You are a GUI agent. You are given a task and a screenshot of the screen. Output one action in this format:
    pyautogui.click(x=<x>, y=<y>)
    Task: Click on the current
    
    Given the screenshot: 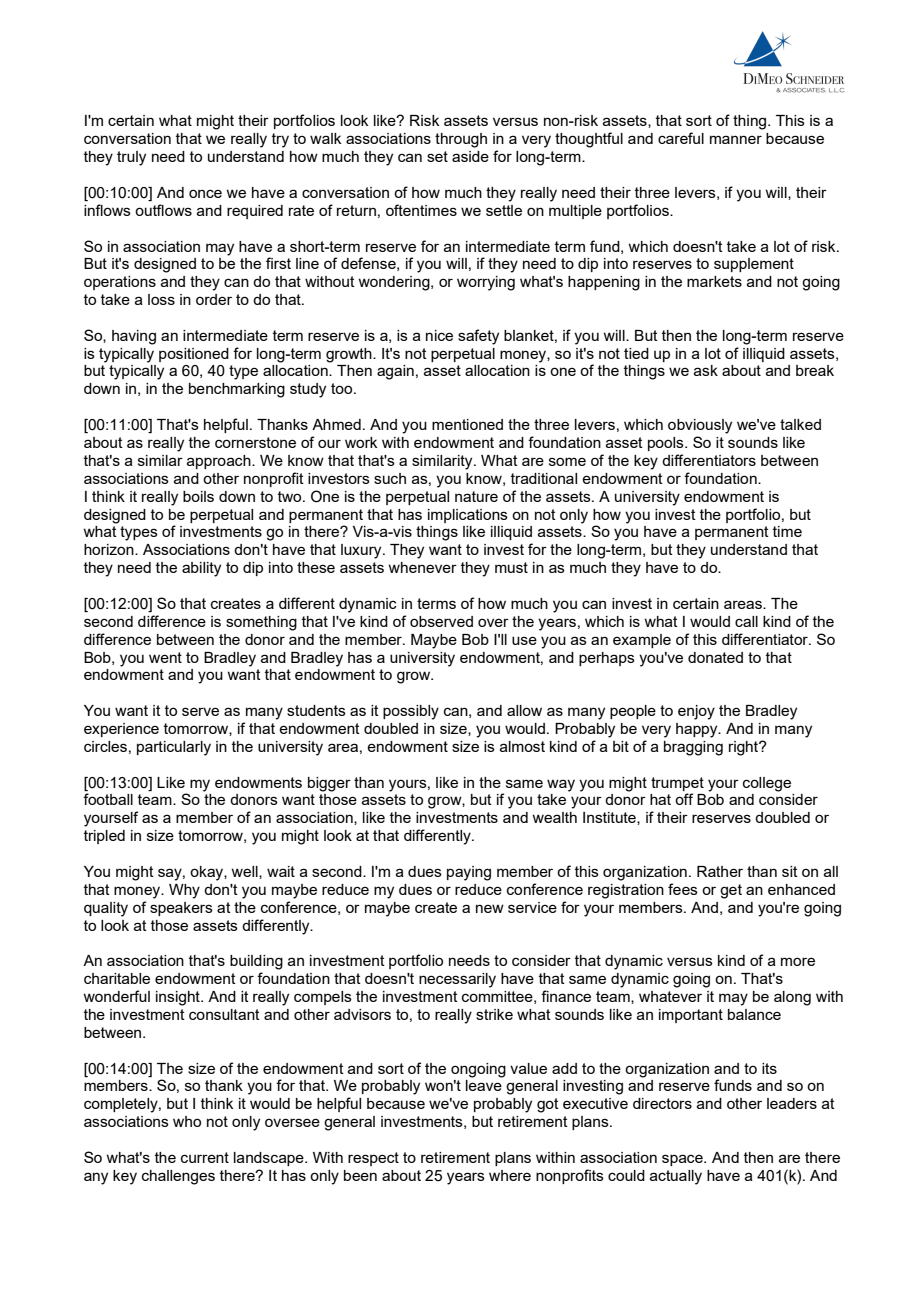 What is the action you would take?
    pyautogui.click(x=205, y=1157)
